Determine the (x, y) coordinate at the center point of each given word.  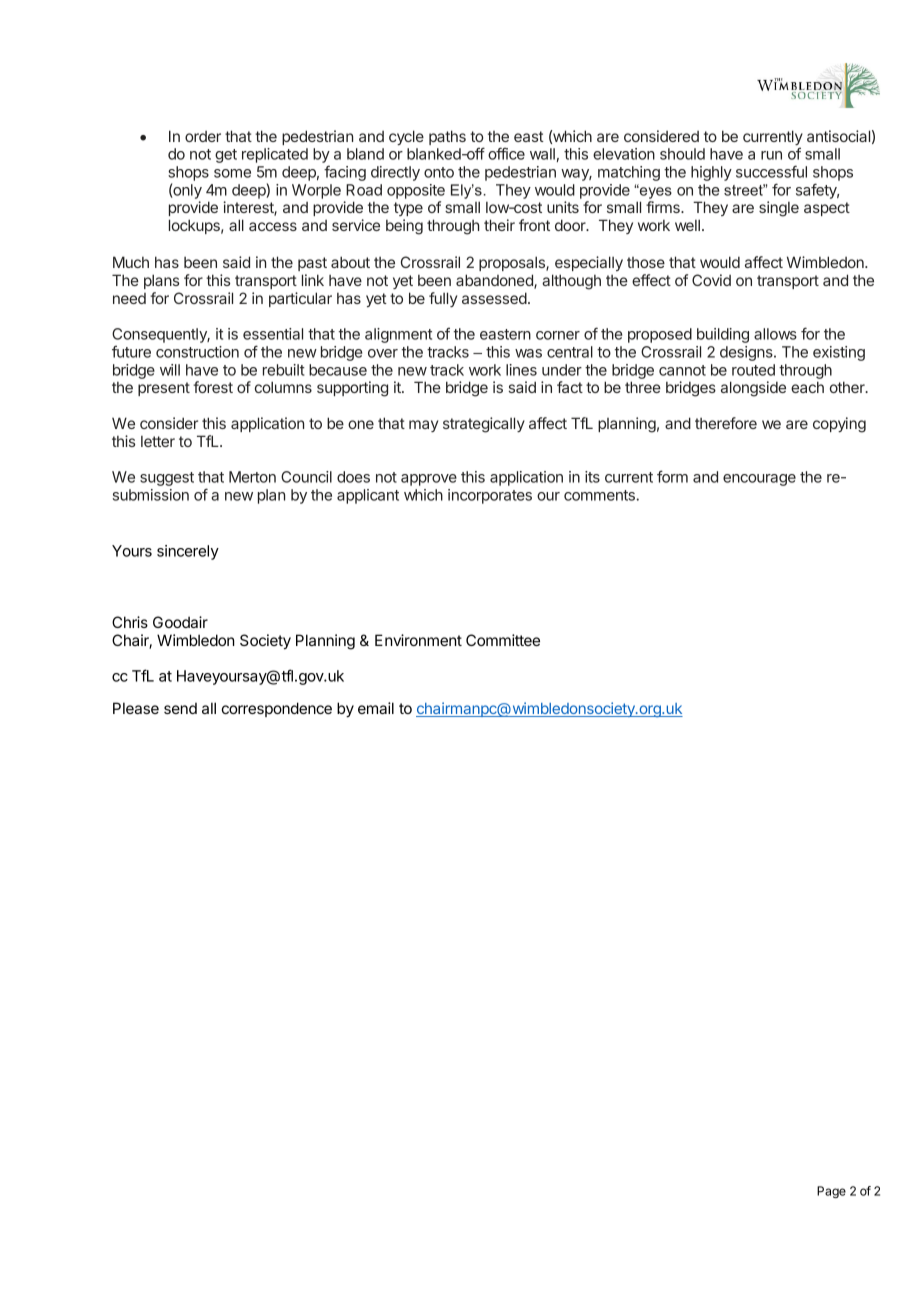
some (232, 173)
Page (831, 1192)
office (506, 153)
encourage (759, 480)
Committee (503, 640)
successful (771, 171)
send (180, 708)
